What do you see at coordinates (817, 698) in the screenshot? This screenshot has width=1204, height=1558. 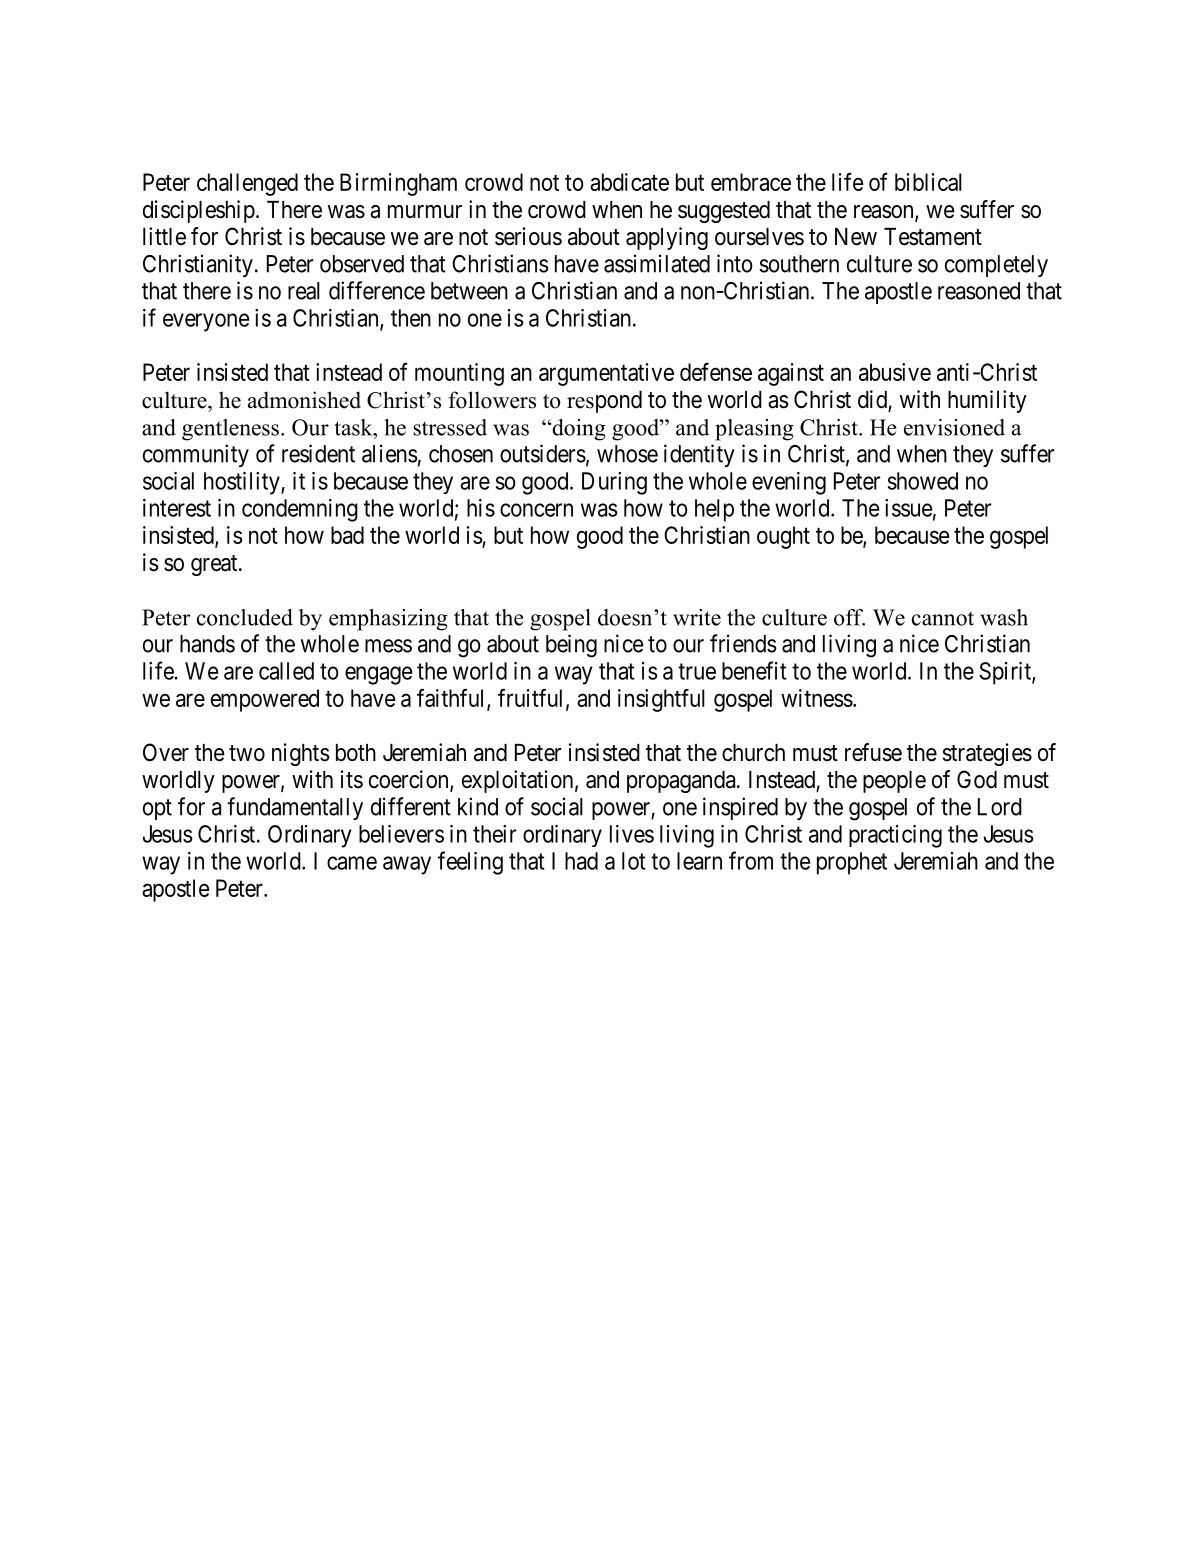 I see `witness` at bounding box center [817, 698].
